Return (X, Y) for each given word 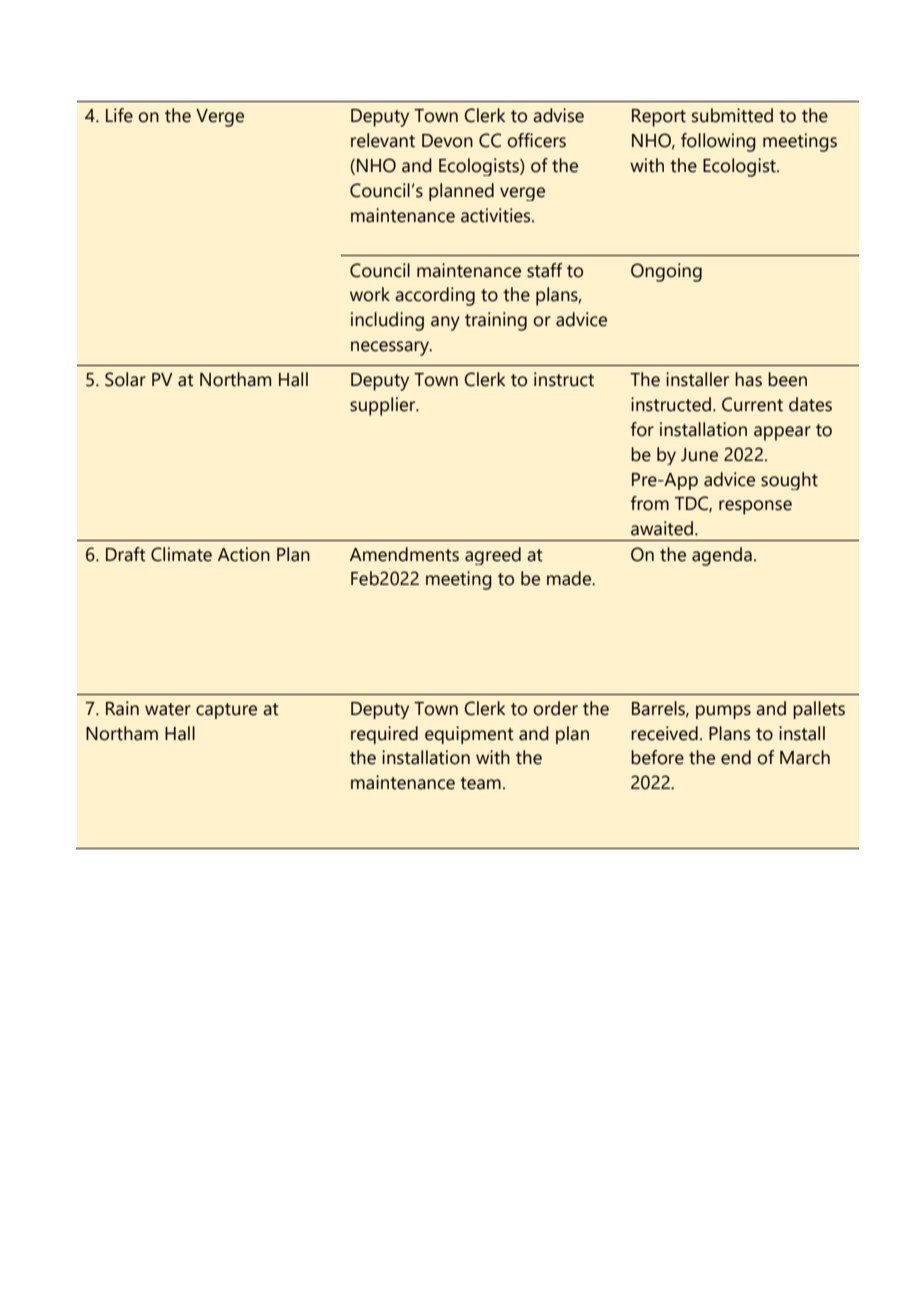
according (435, 296)
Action (244, 554)
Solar (125, 379)
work (370, 294)
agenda (722, 556)
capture (226, 711)
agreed (493, 556)
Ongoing (666, 272)
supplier (384, 406)
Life (119, 115)
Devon (447, 141)
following (718, 142)
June (699, 455)
